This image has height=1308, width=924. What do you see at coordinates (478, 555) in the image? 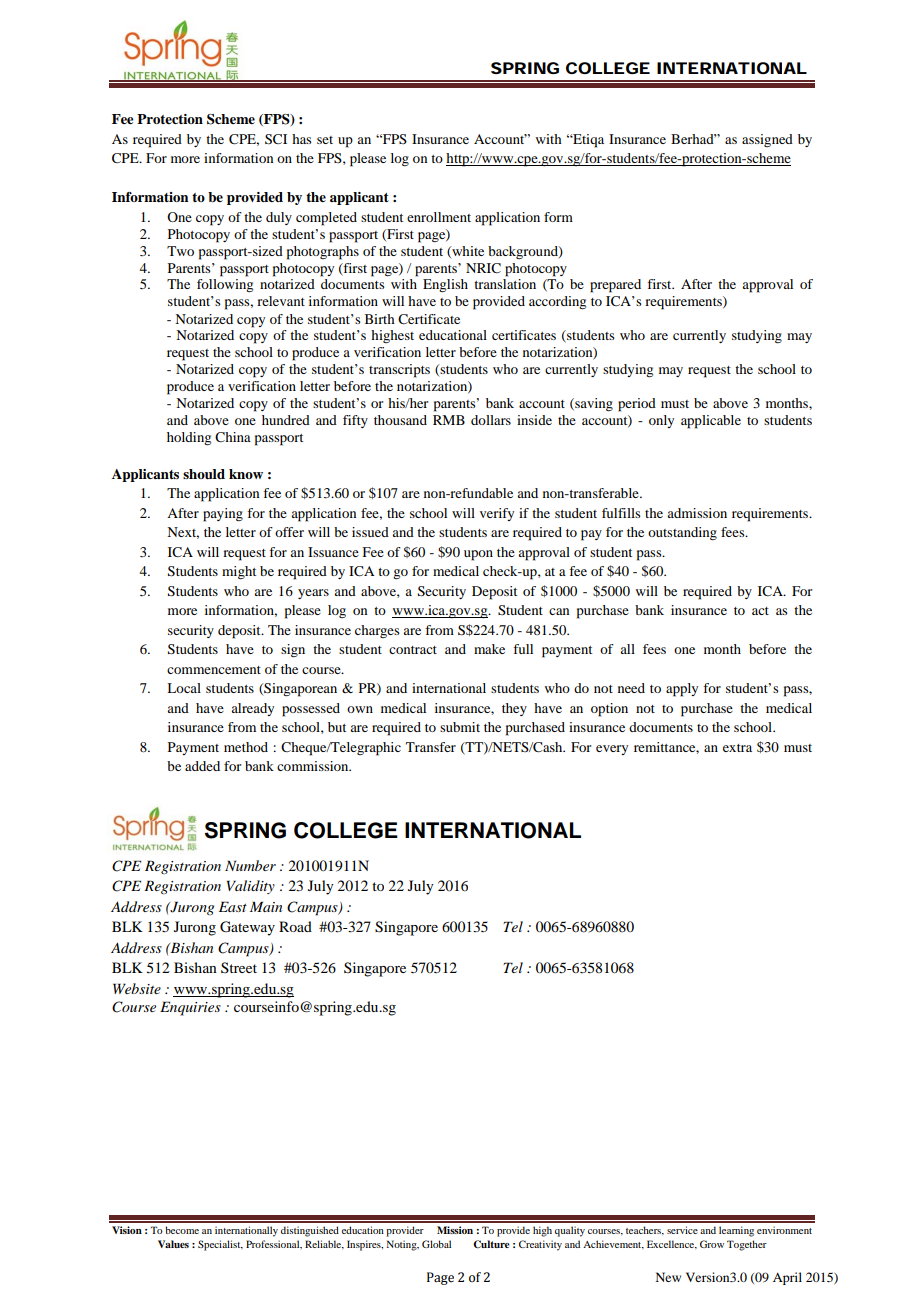
I see `upon` at bounding box center [478, 555].
